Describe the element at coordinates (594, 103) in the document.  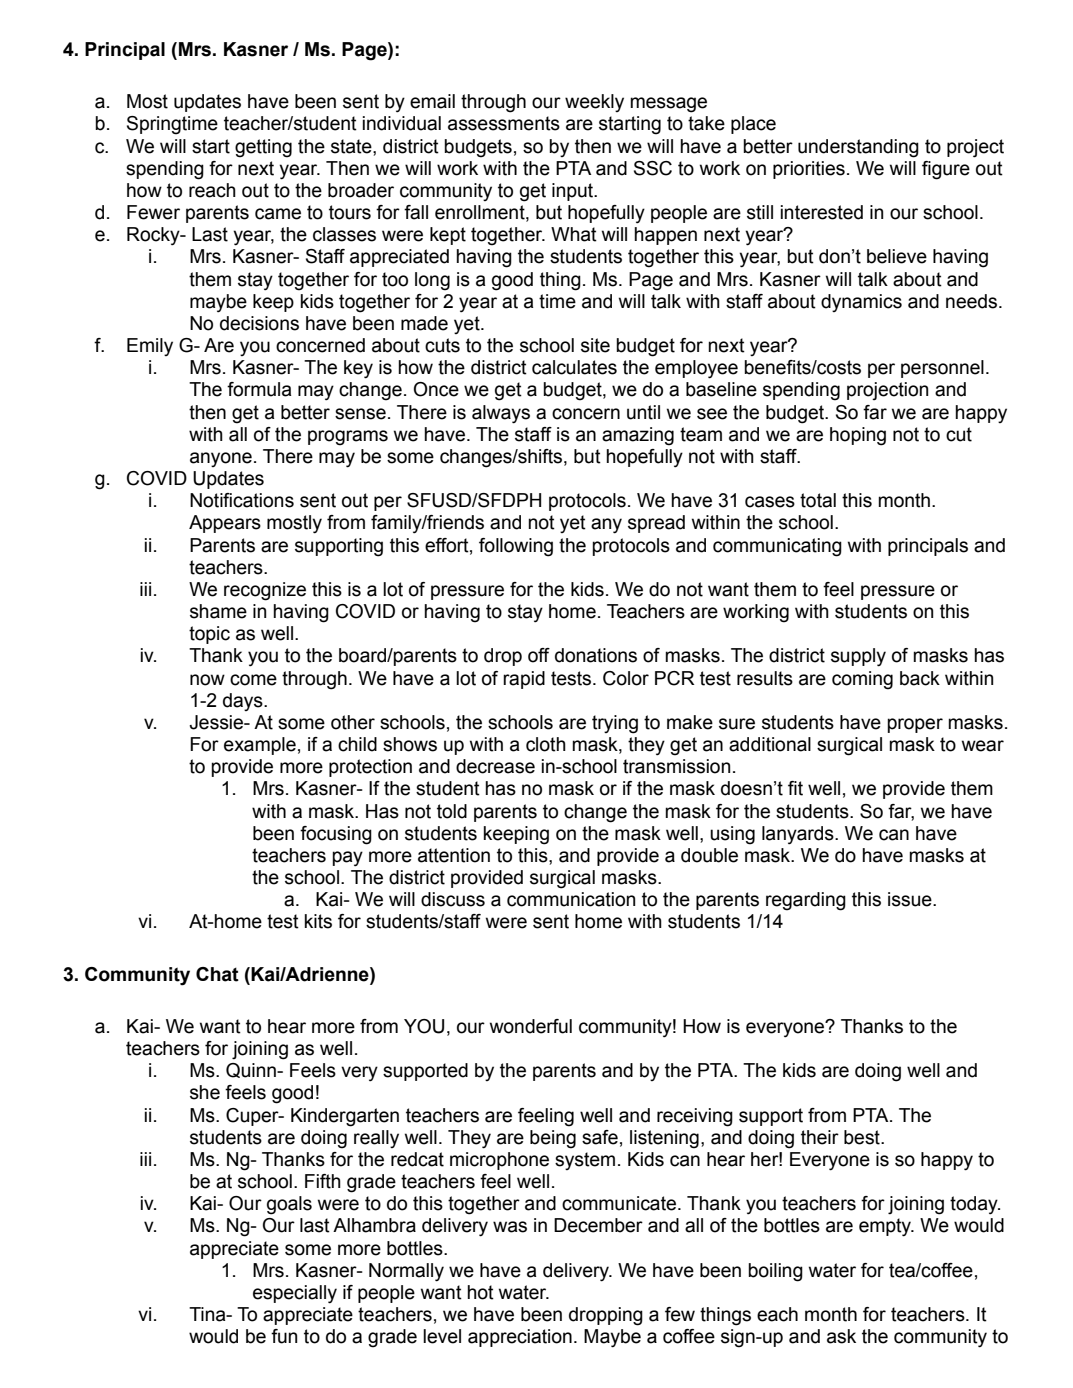
I see `weekly` at that location.
